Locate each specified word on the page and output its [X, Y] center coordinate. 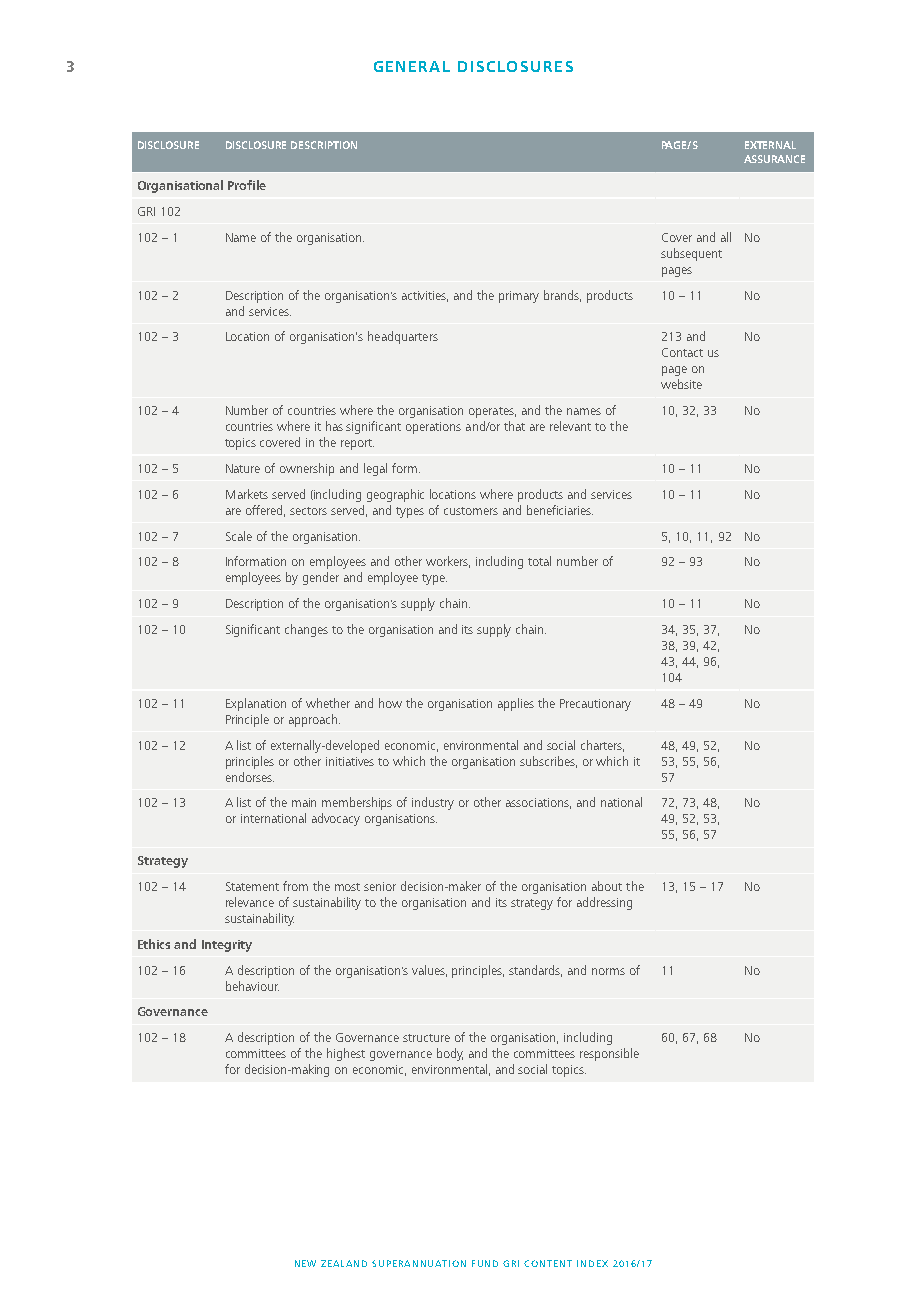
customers [471, 511]
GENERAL [412, 66]
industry [433, 803]
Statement [252, 886]
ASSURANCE [774, 159]
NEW [305, 1263]
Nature [243, 468]
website [681, 384]
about [607, 886]
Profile [247, 185]
